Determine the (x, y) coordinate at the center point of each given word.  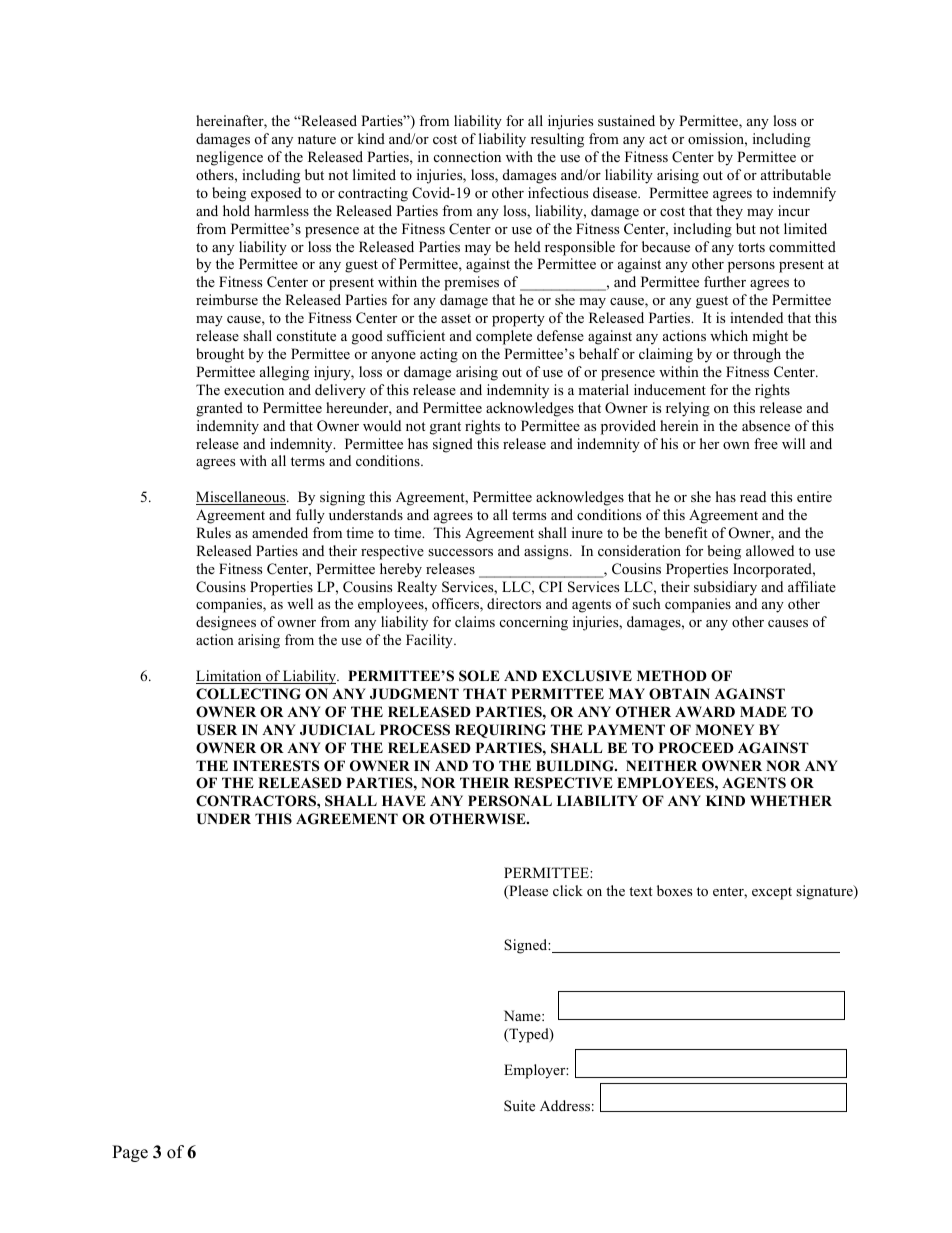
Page (130, 1153)
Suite (519, 1106)
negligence (229, 158)
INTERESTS (276, 766)
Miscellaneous (242, 498)
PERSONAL (510, 801)
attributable (796, 174)
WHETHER (791, 800)
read (753, 496)
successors (460, 552)
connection (467, 156)
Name (523, 1015)
